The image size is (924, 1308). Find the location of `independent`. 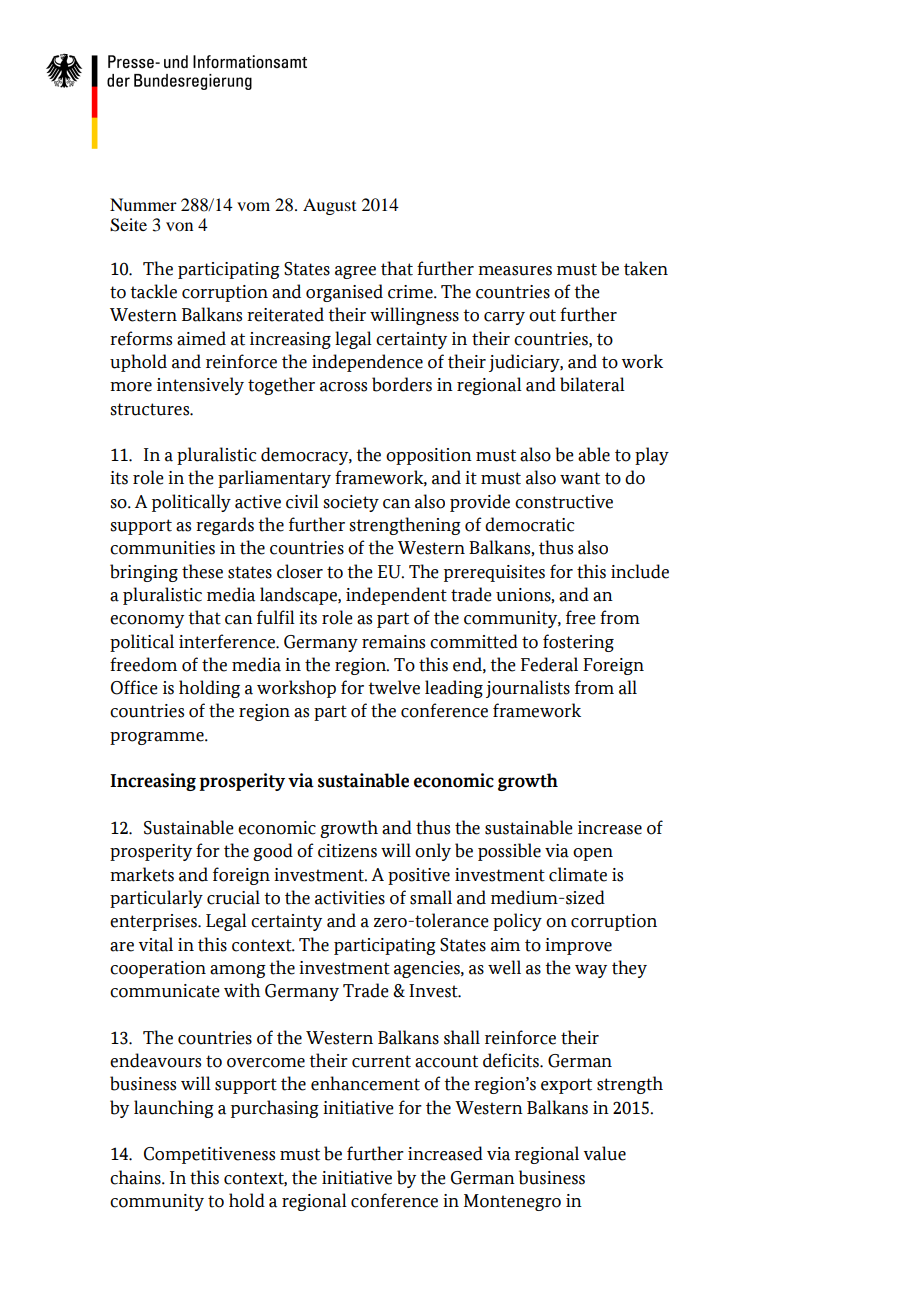

independent is located at coordinates (396, 596).
